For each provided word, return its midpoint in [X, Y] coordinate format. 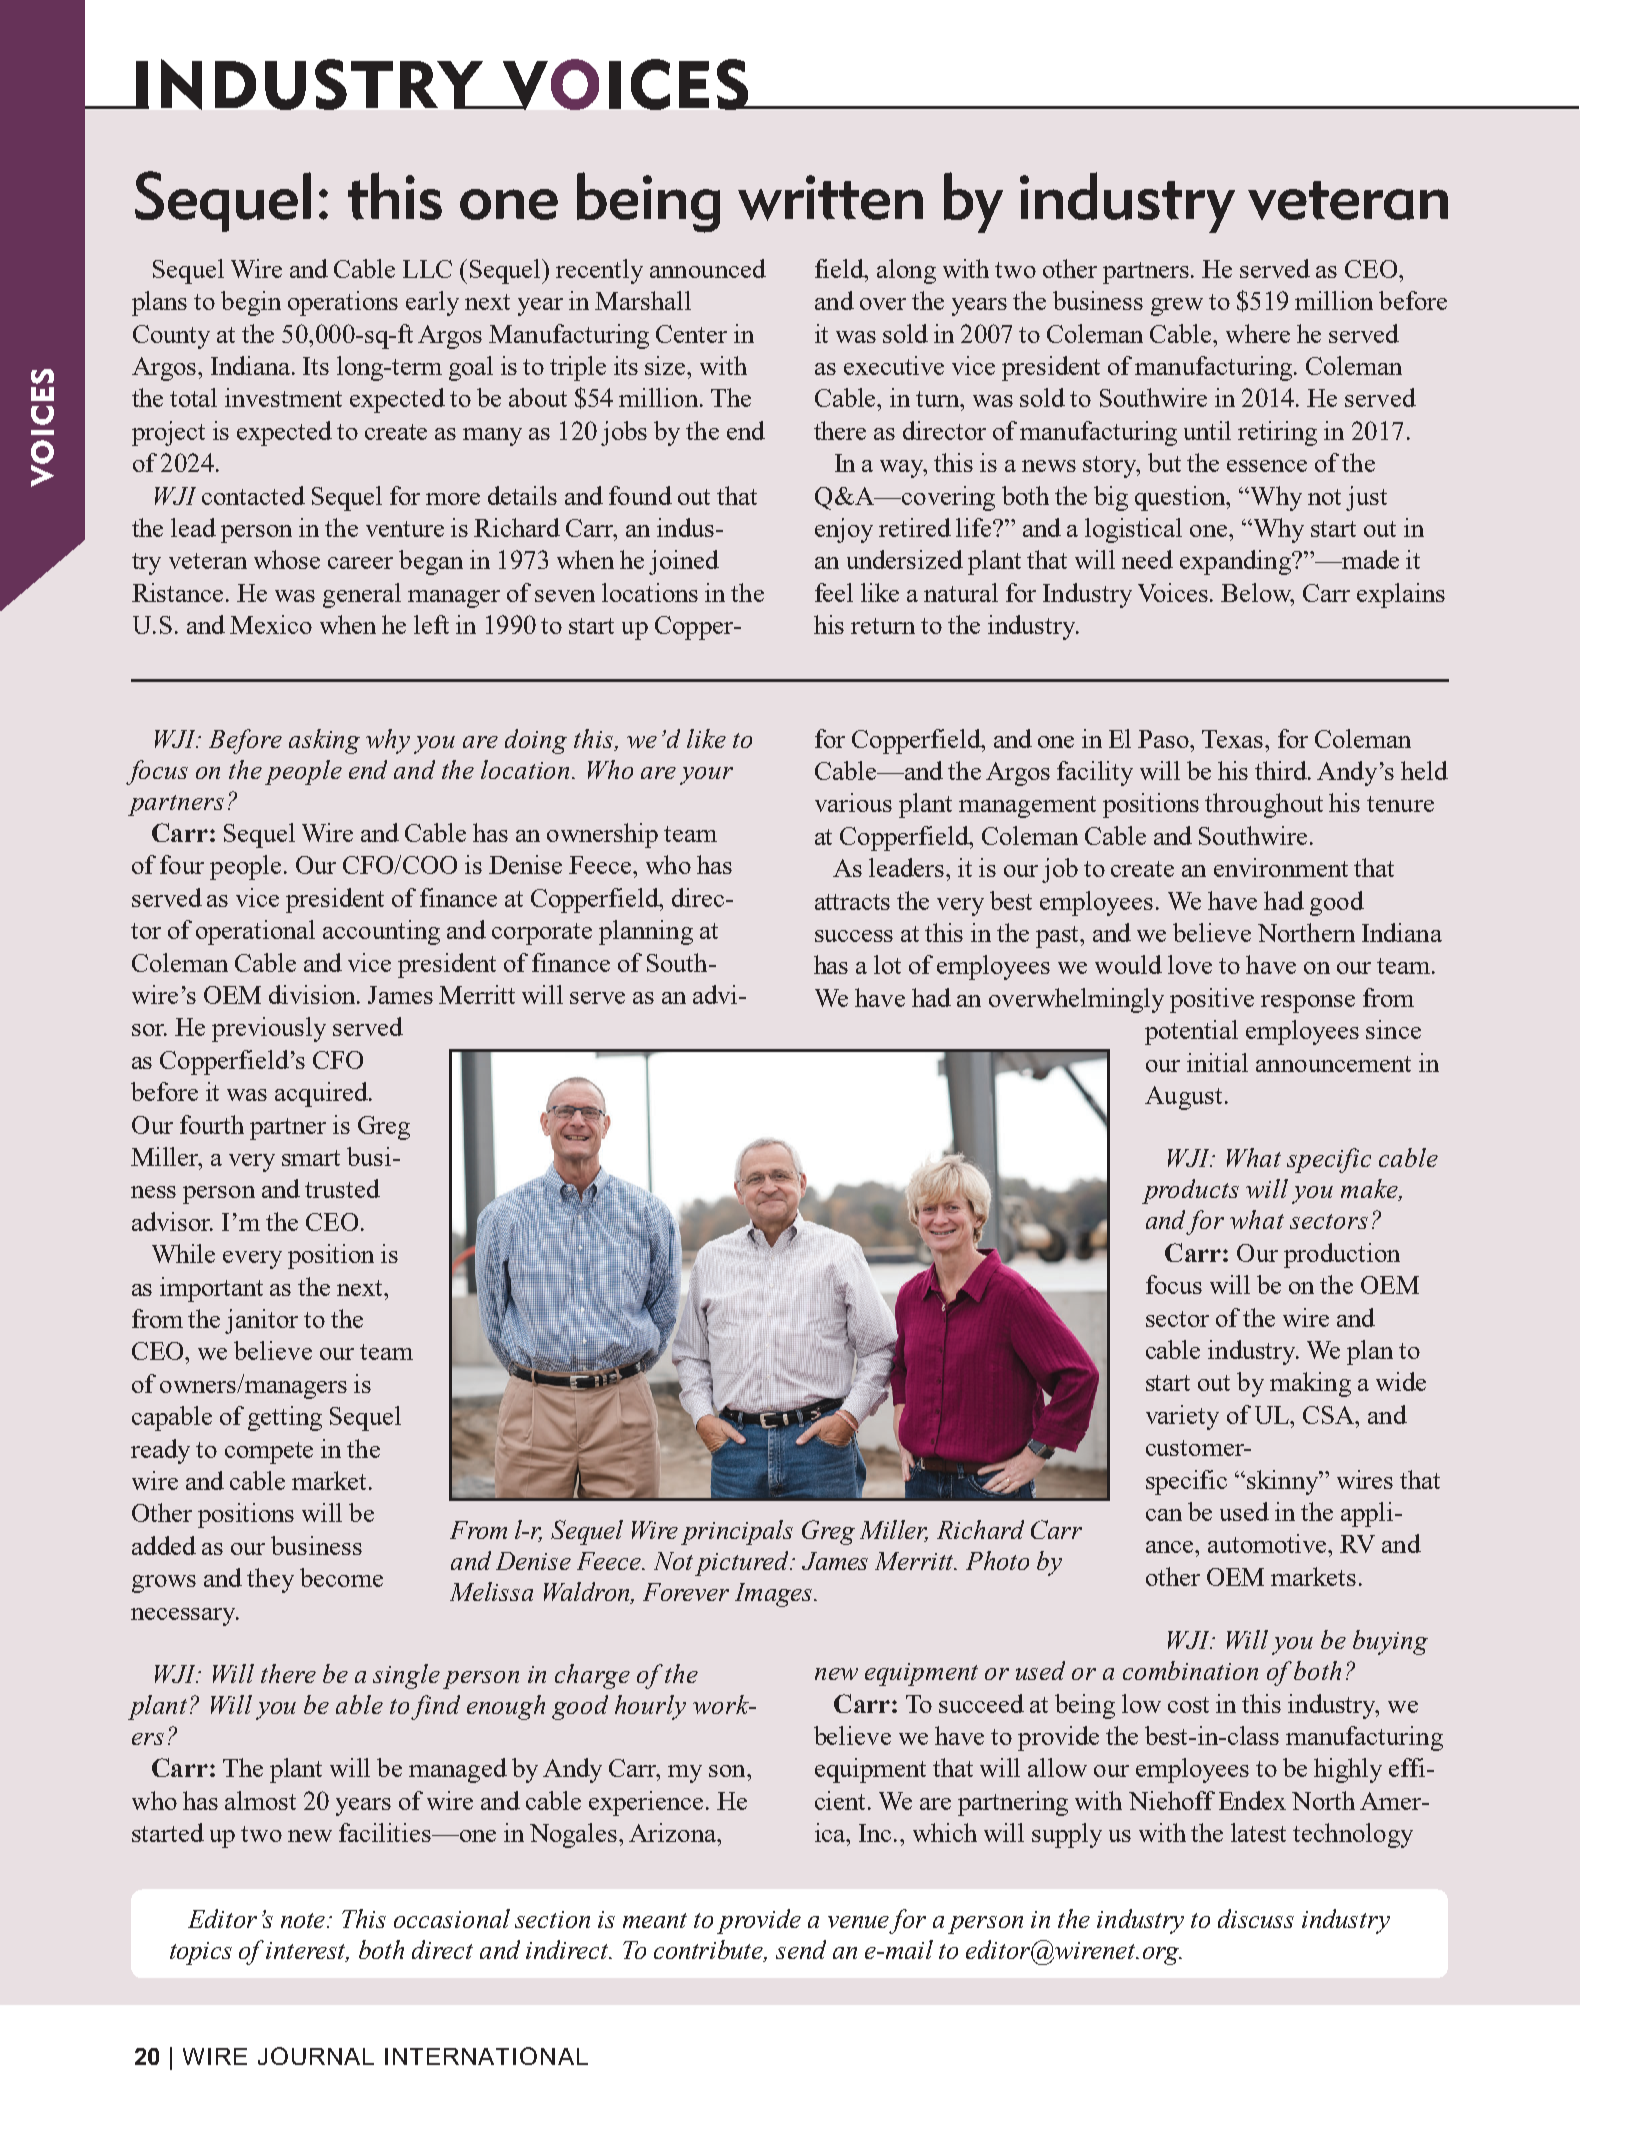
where [1258, 333]
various [853, 802]
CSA [1330, 1415]
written [830, 198]
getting [285, 1418]
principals [737, 1532]
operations [343, 303]
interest [307, 1951]
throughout [1264, 805]
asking [324, 741]
